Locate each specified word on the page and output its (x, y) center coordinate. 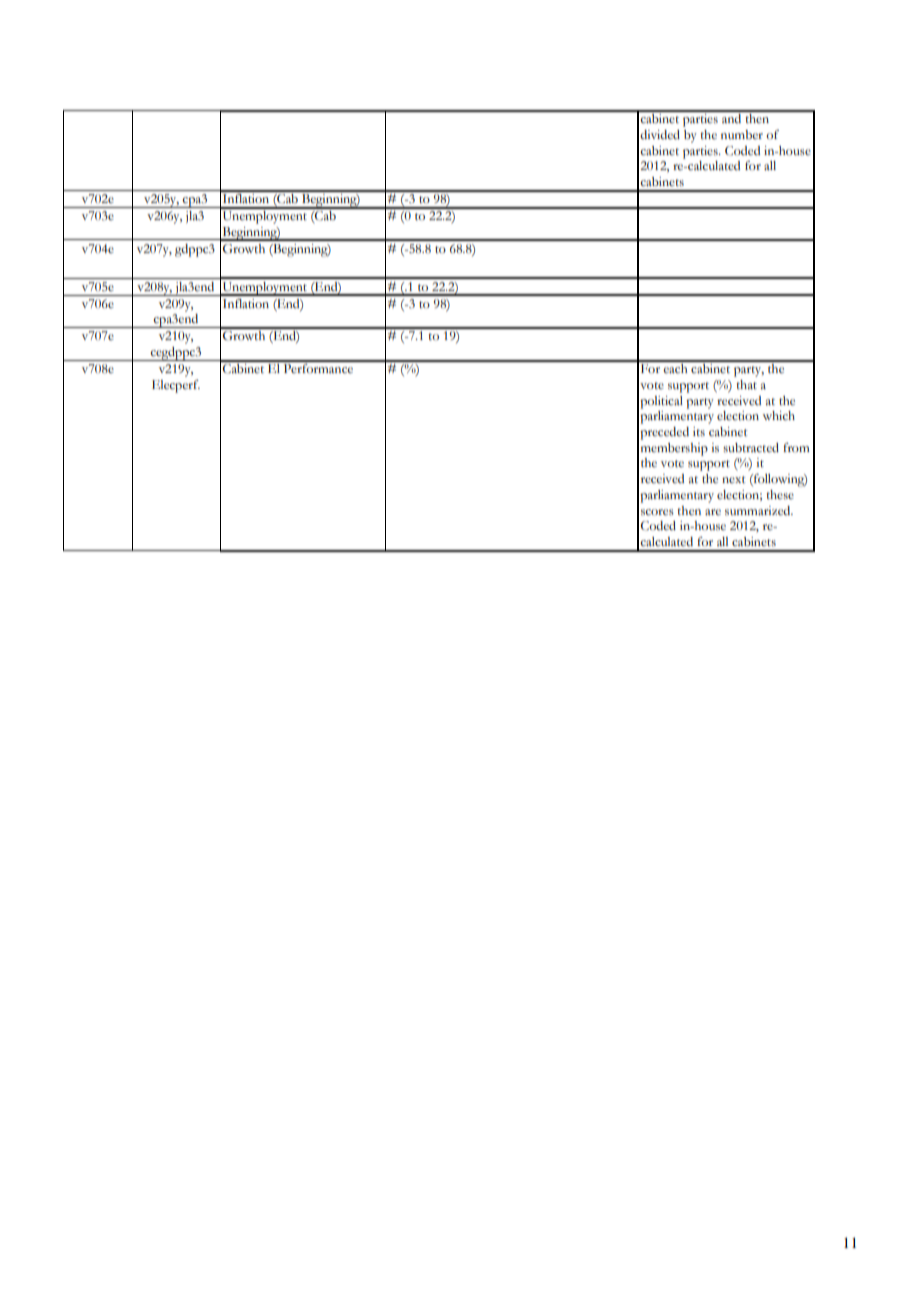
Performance (318, 367)
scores (657, 512)
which (779, 416)
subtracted (751, 448)
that (746, 385)
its (699, 432)
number (742, 135)
